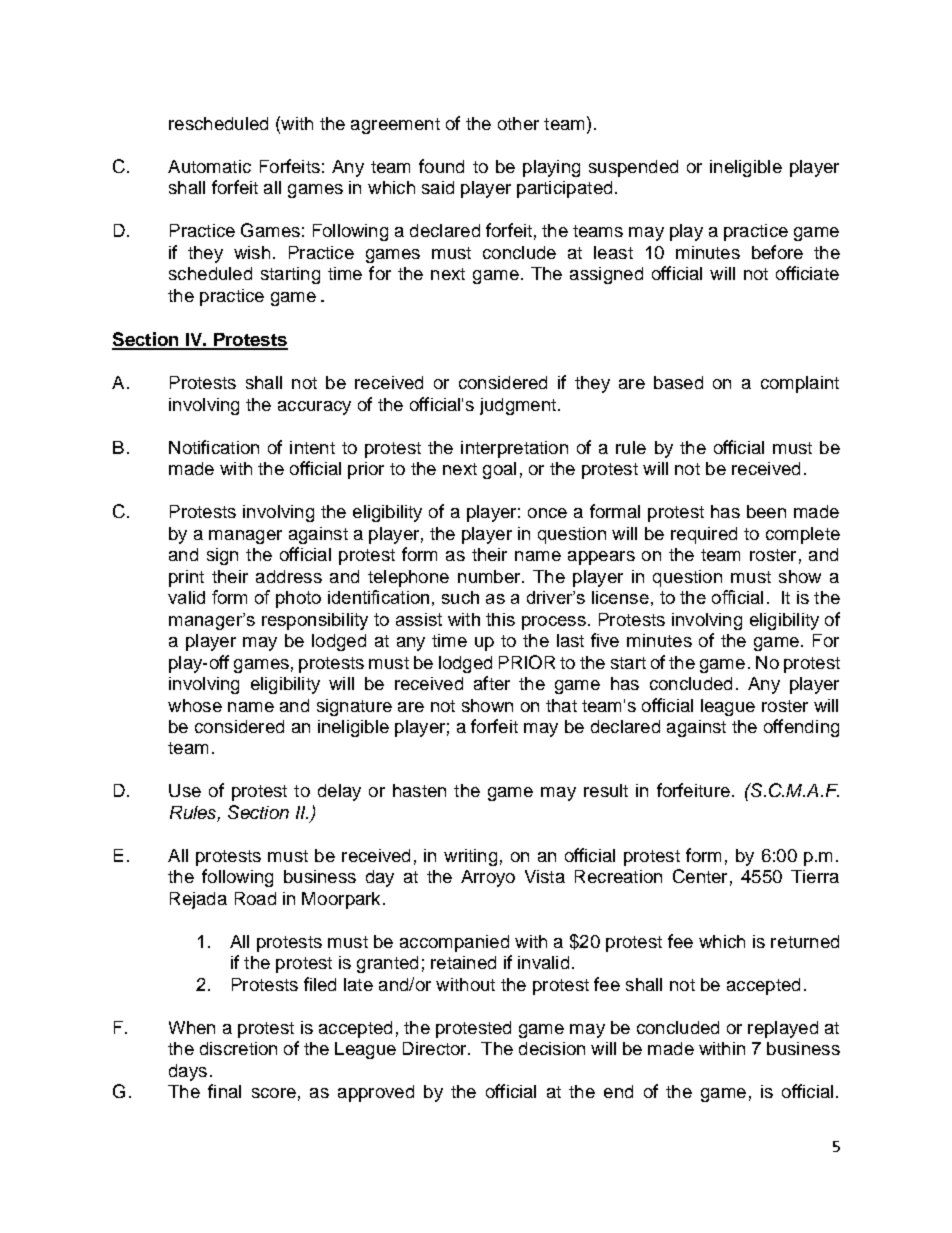  I want to click on photo, so click(298, 599).
